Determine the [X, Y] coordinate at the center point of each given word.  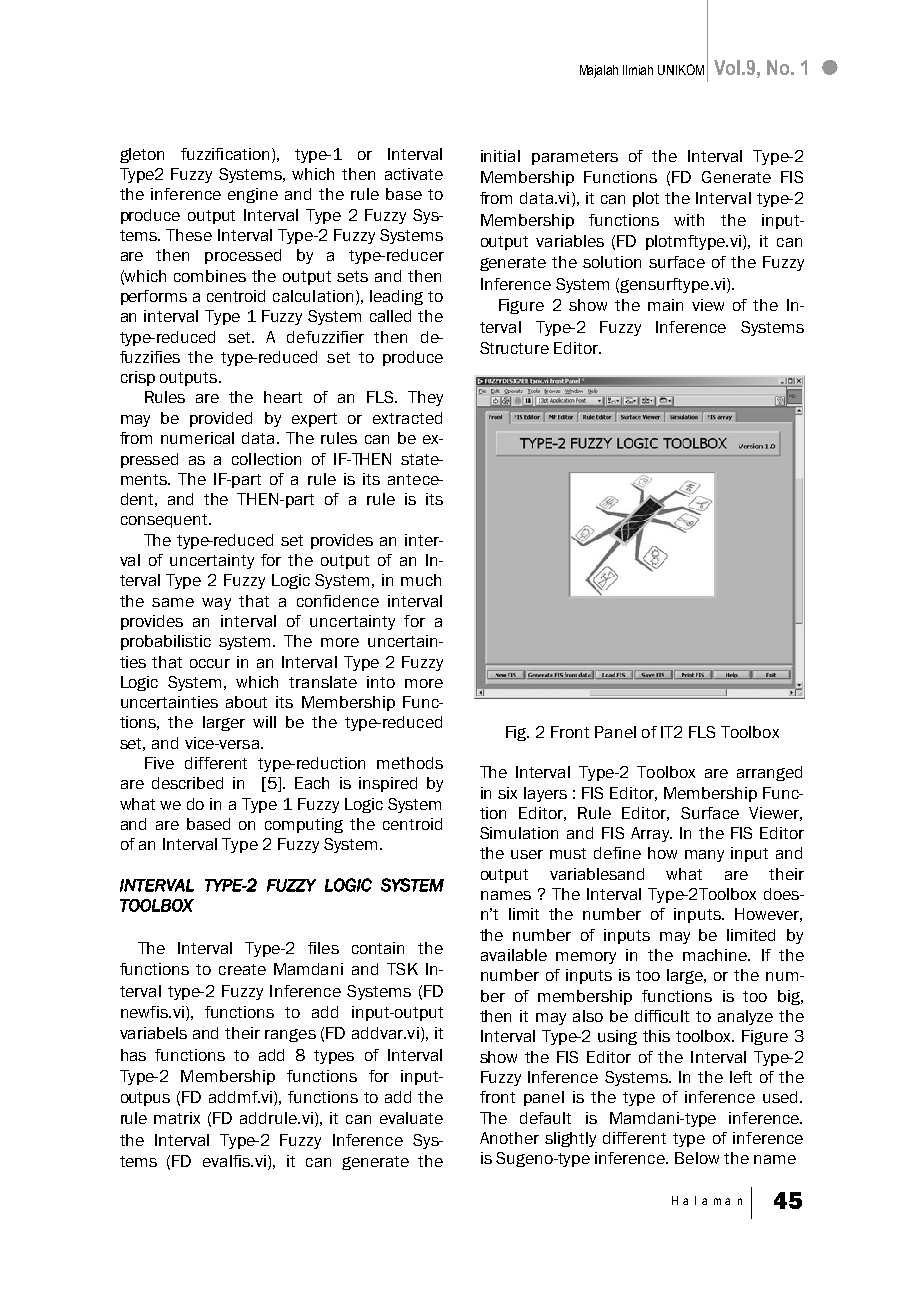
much [421, 580]
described [187, 783]
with [689, 220]
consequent [166, 521]
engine [253, 195]
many [704, 856]
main [665, 305]
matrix [177, 1118]
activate [414, 174]
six [507, 793]
